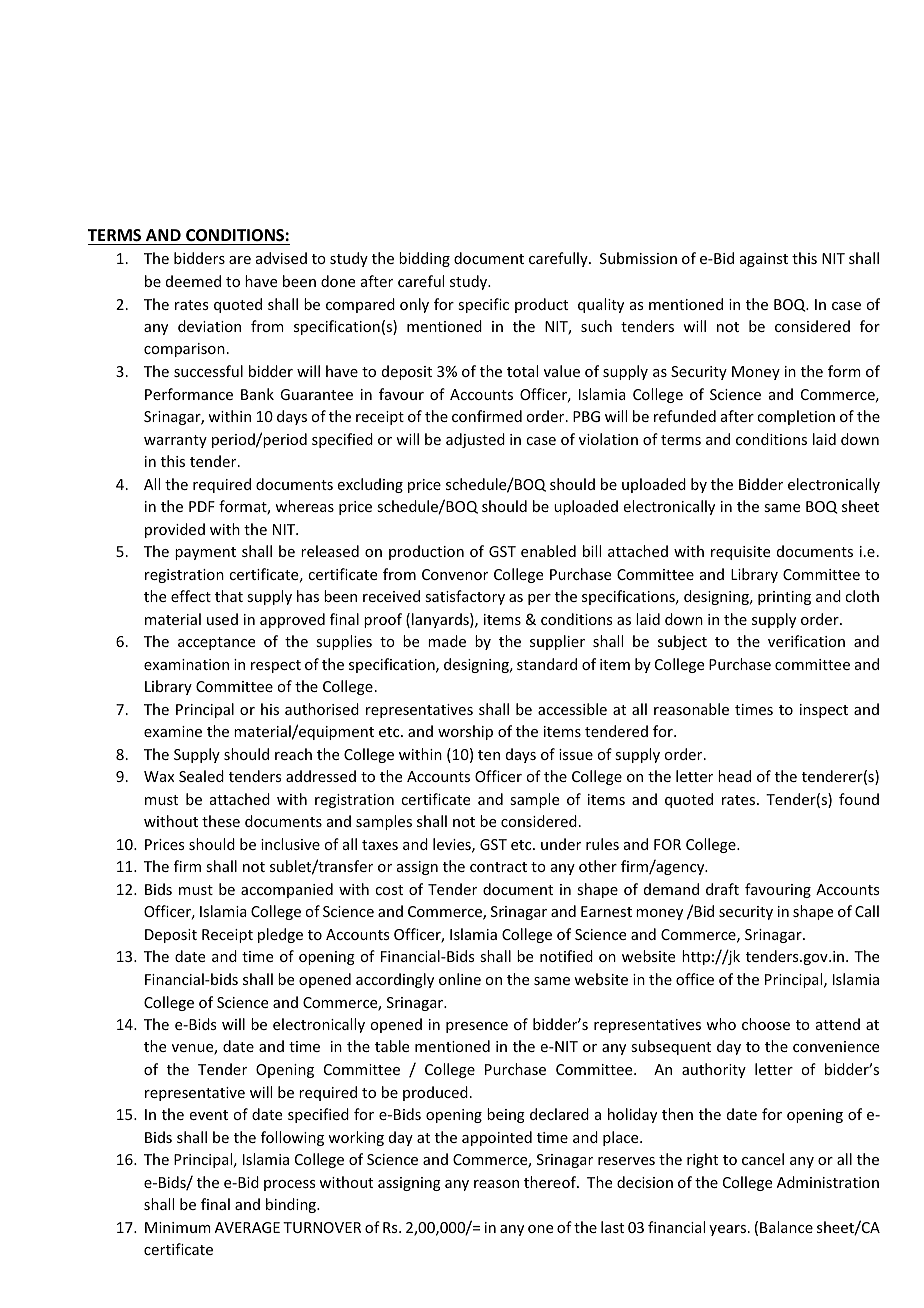 Image resolution: width=924 pixels, height=1308 pixels. What do you see at coordinates (465, 597) in the screenshot?
I see `satisfactory` at bounding box center [465, 597].
